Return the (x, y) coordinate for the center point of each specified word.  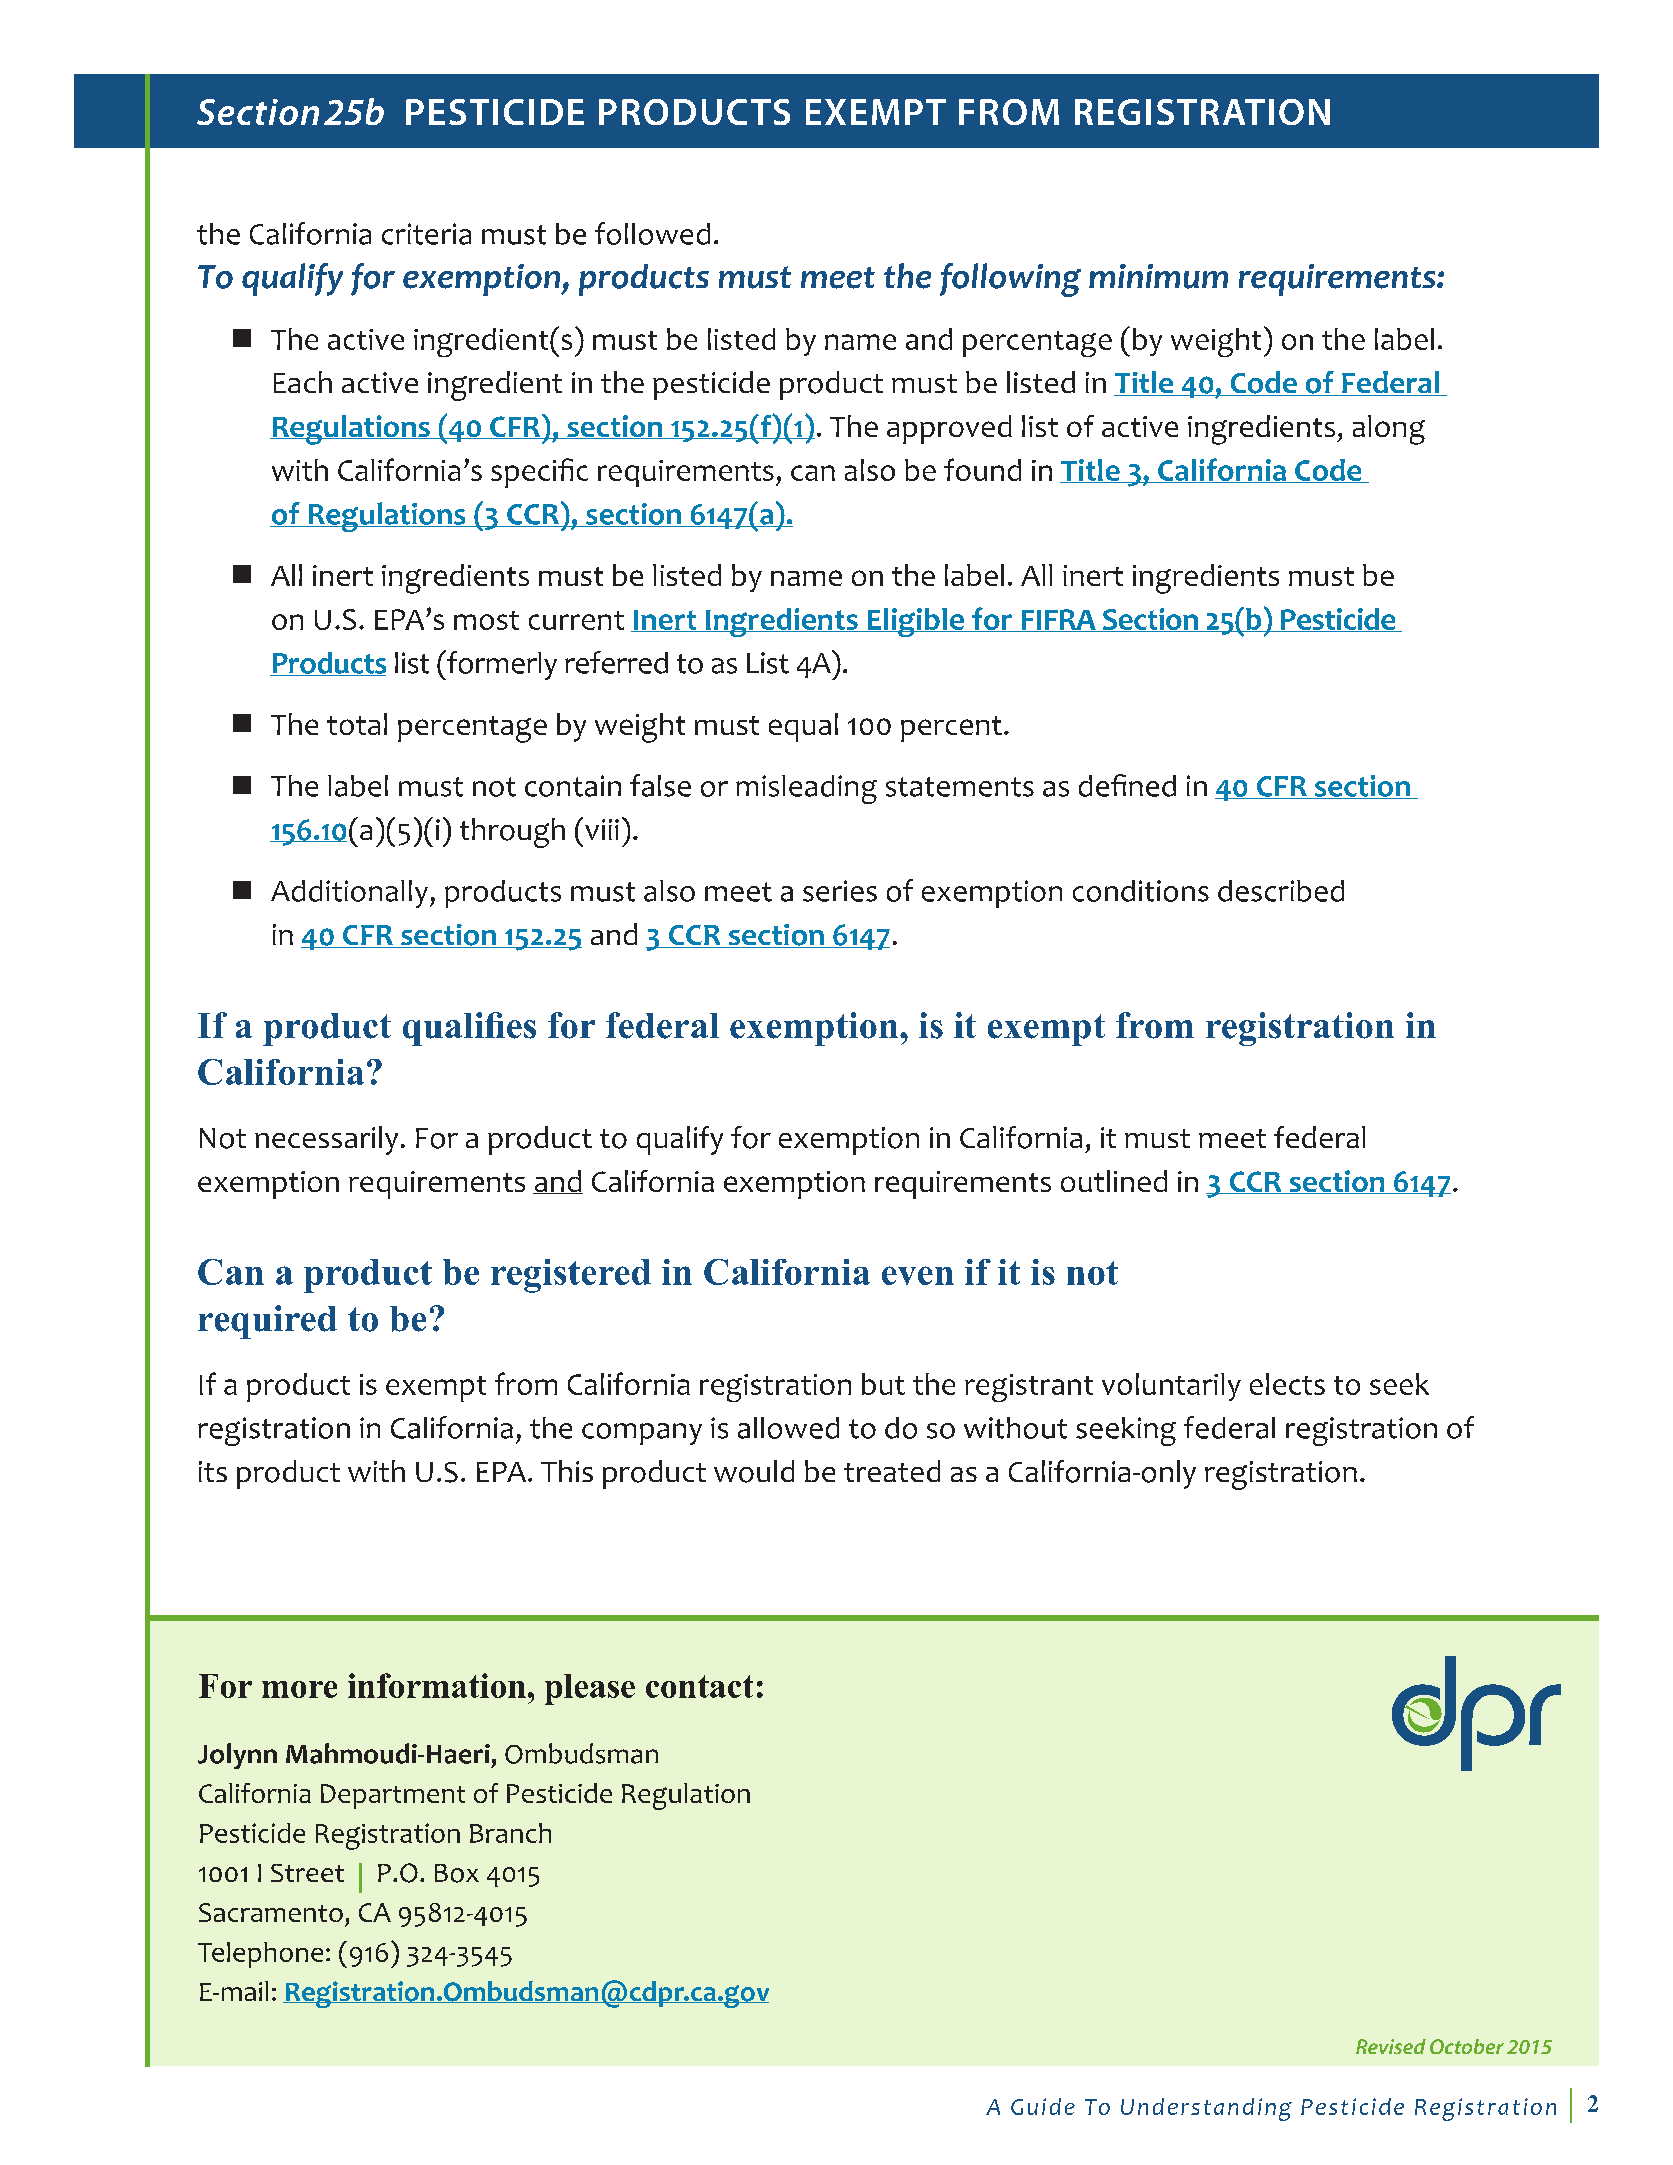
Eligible (915, 622)
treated (892, 1471)
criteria (426, 234)
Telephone (260, 1955)
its (213, 1471)
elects (1287, 1384)
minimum (1158, 276)
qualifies (469, 1029)
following (1010, 280)
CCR (1255, 1182)
